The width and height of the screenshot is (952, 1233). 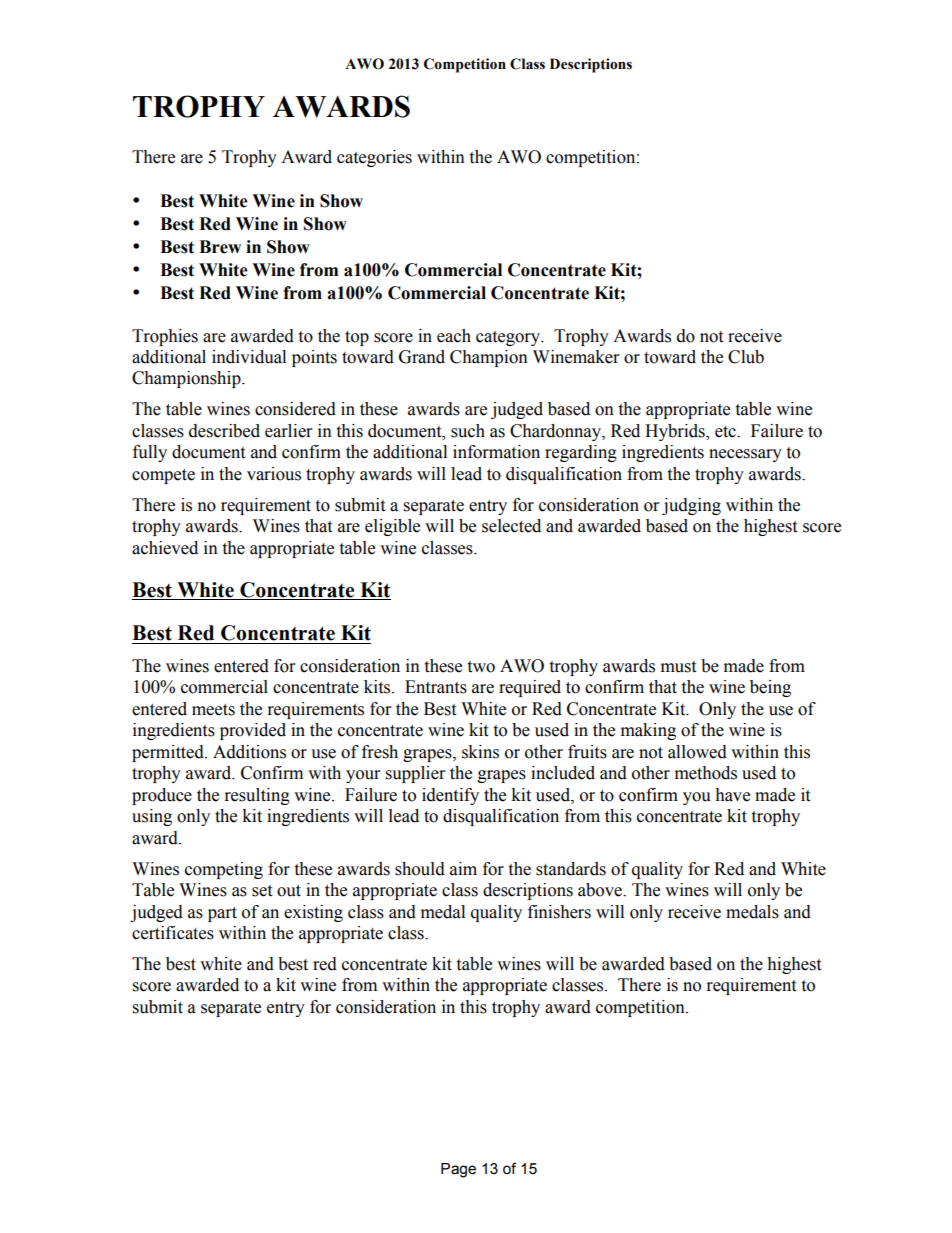 What do you see at coordinates (511, 526) in the screenshot?
I see `selected` at bounding box center [511, 526].
